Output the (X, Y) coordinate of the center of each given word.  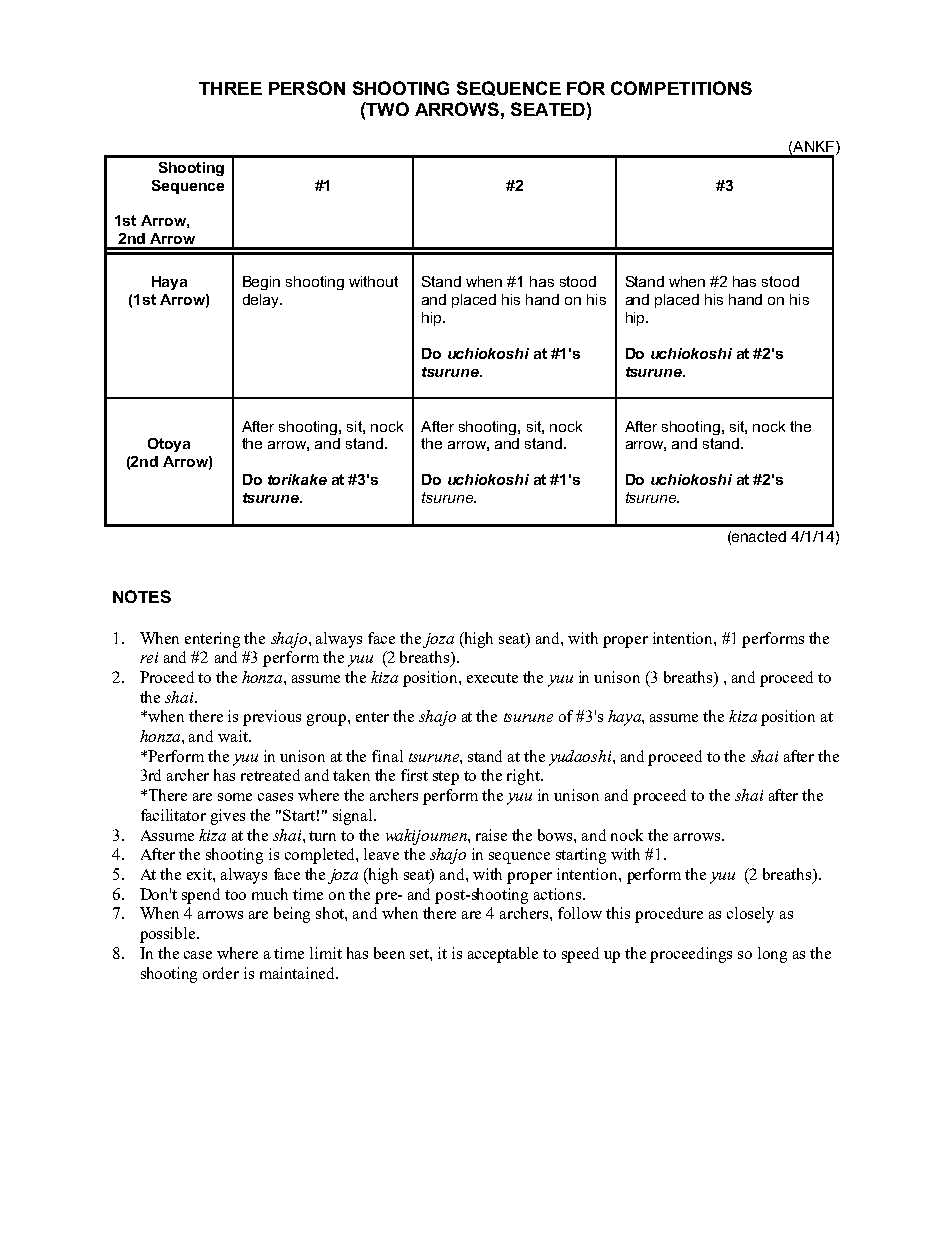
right (524, 777)
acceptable (503, 955)
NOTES (142, 596)
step (446, 778)
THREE (230, 88)
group (328, 720)
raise (491, 835)
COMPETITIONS (681, 88)
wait (234, 736)
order (221, 973)
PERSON (307, 88)
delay (262, 301)
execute (492, 678)
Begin (261, 283)
